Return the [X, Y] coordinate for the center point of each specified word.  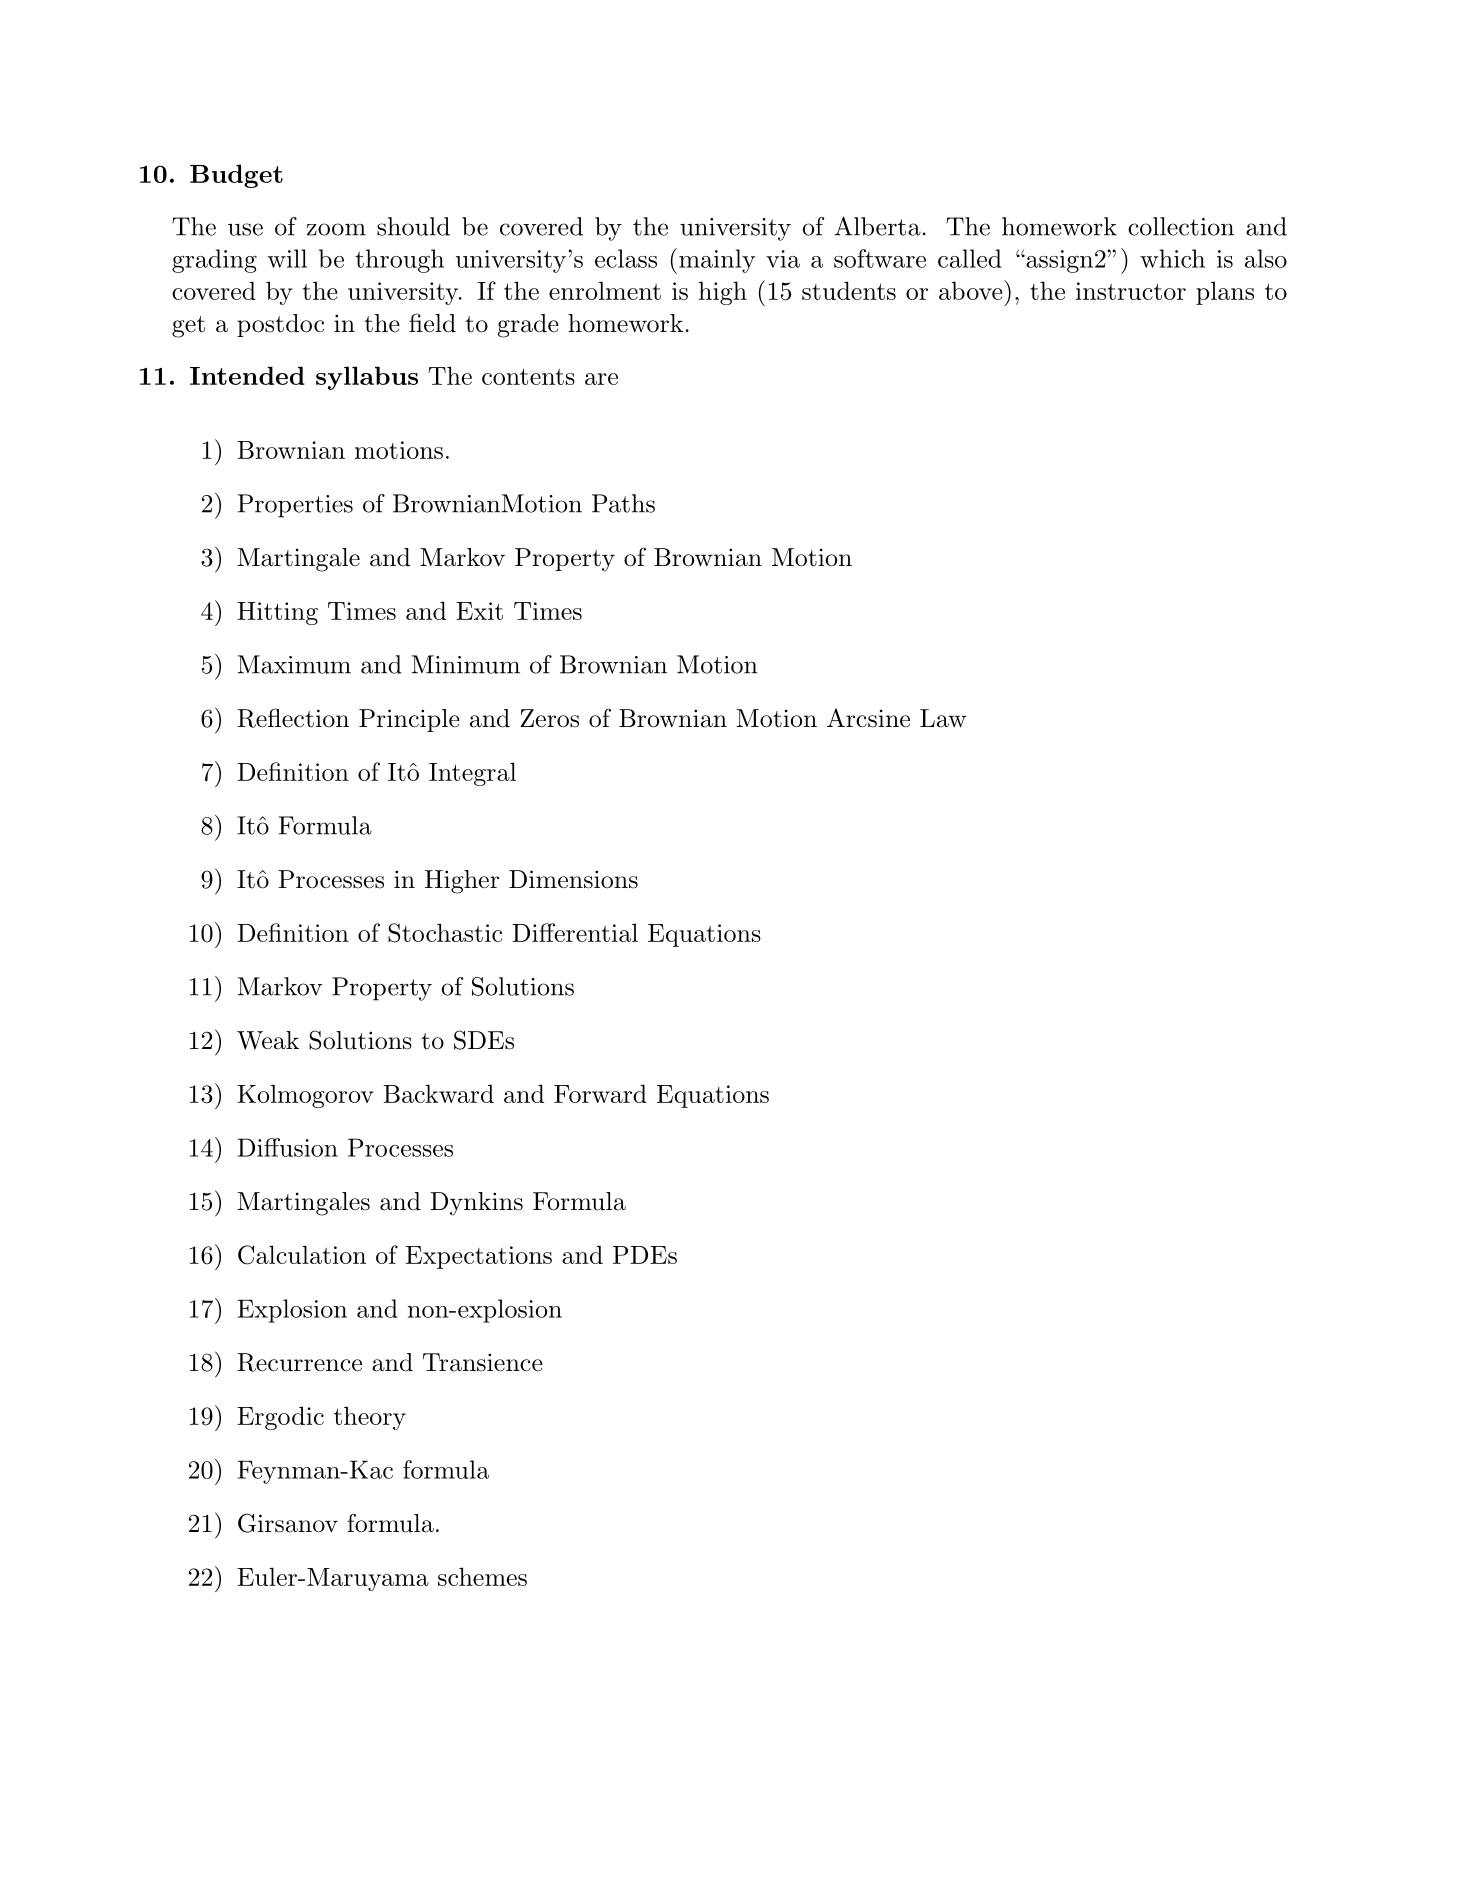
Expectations [479, 1257]
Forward [600, 1093]
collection [1181, 226]
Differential [575, 932]
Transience [483, 1362]
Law [943, 718]
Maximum [294, 664]
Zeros [549, 718]
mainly [715, 261]
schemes [482, 1576]
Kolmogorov [305, 1096]
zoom [336, 229]
